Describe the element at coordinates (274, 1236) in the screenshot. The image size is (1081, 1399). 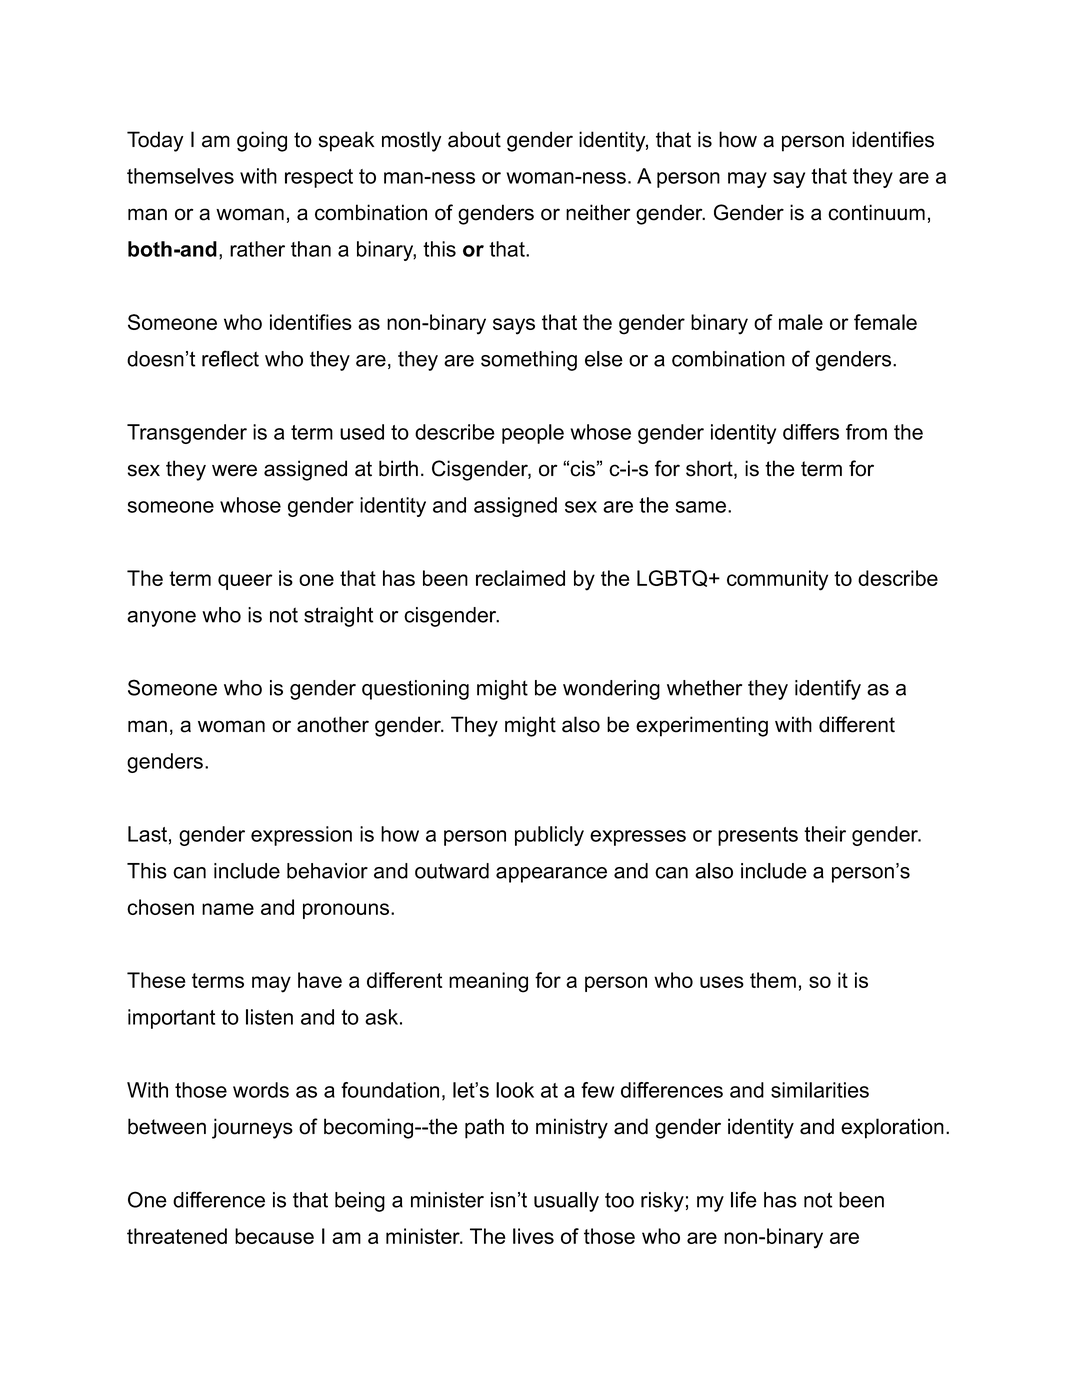
I see `because` at that location.
